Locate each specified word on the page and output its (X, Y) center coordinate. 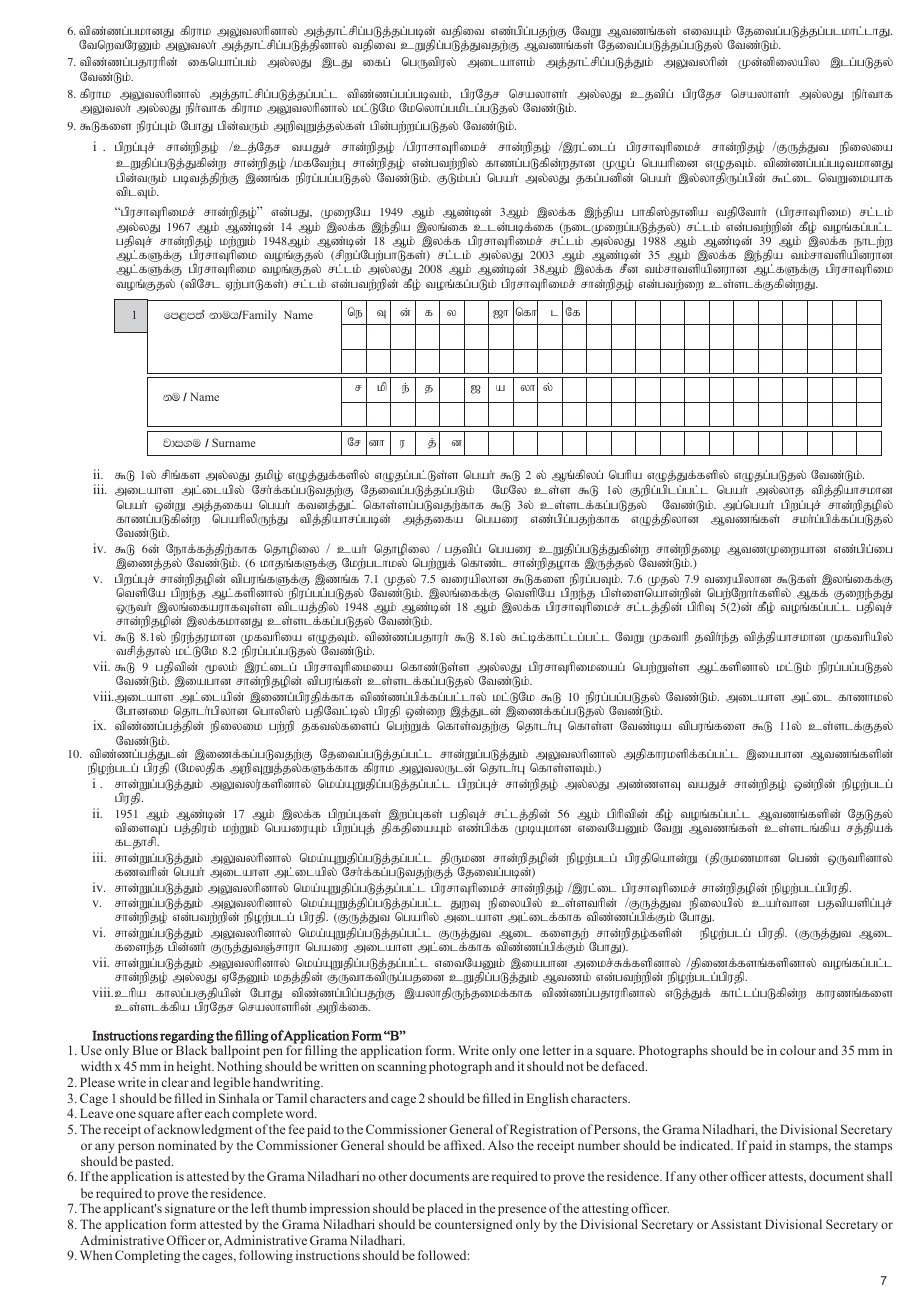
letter (557, 1050)
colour (798, 1050)
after (189, 1113)
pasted (153, 1164)
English (547, 1099)
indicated (706, 1145)
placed (445, 1209)
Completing (148, 1256)
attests (787, 1178)
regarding (187, 1038)
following (266, 1256)
